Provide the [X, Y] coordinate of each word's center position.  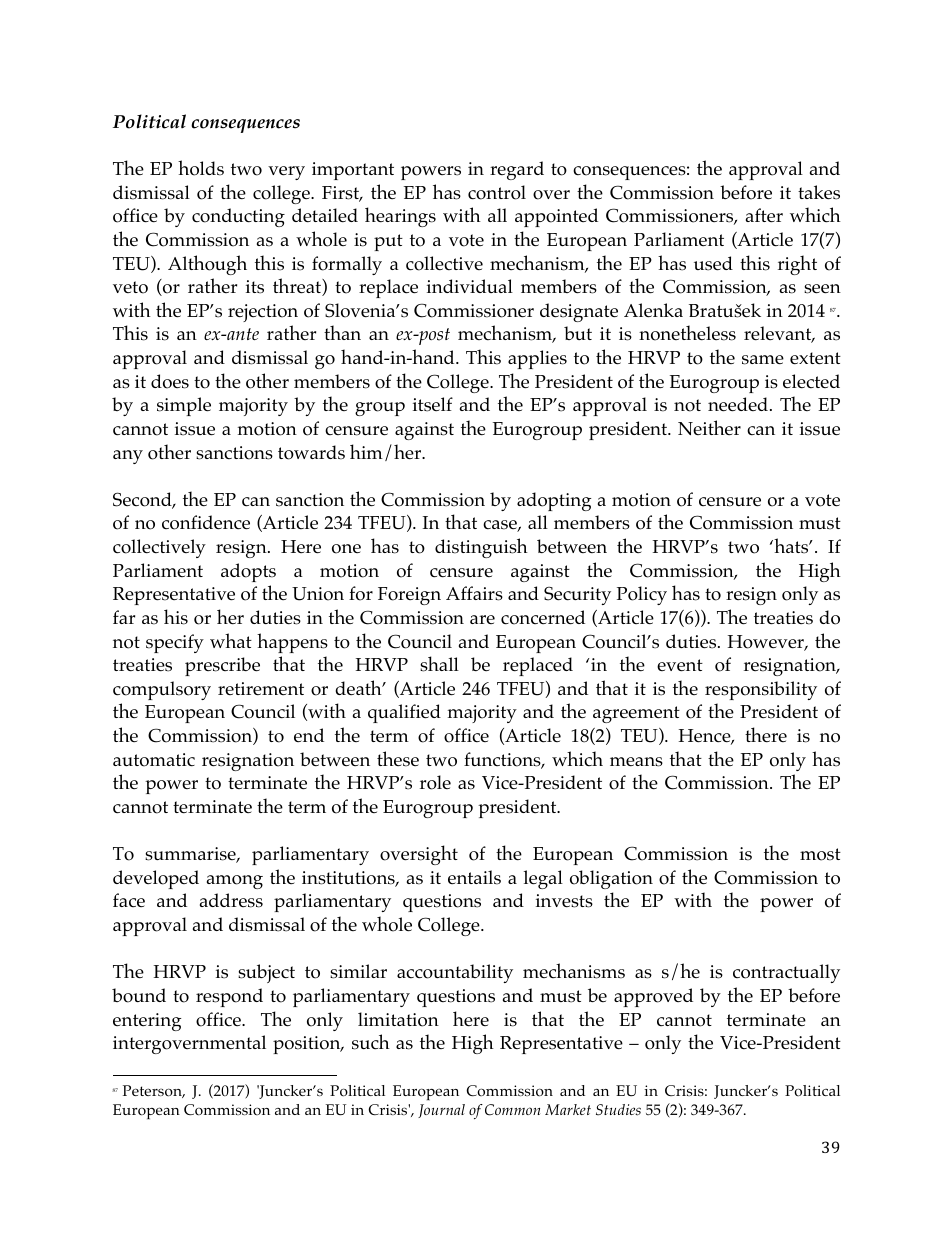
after [764, 215]
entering [147, 1022]
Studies [618, 1110]
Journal [441, 1111]
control [497, 192]
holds [201, 168]
